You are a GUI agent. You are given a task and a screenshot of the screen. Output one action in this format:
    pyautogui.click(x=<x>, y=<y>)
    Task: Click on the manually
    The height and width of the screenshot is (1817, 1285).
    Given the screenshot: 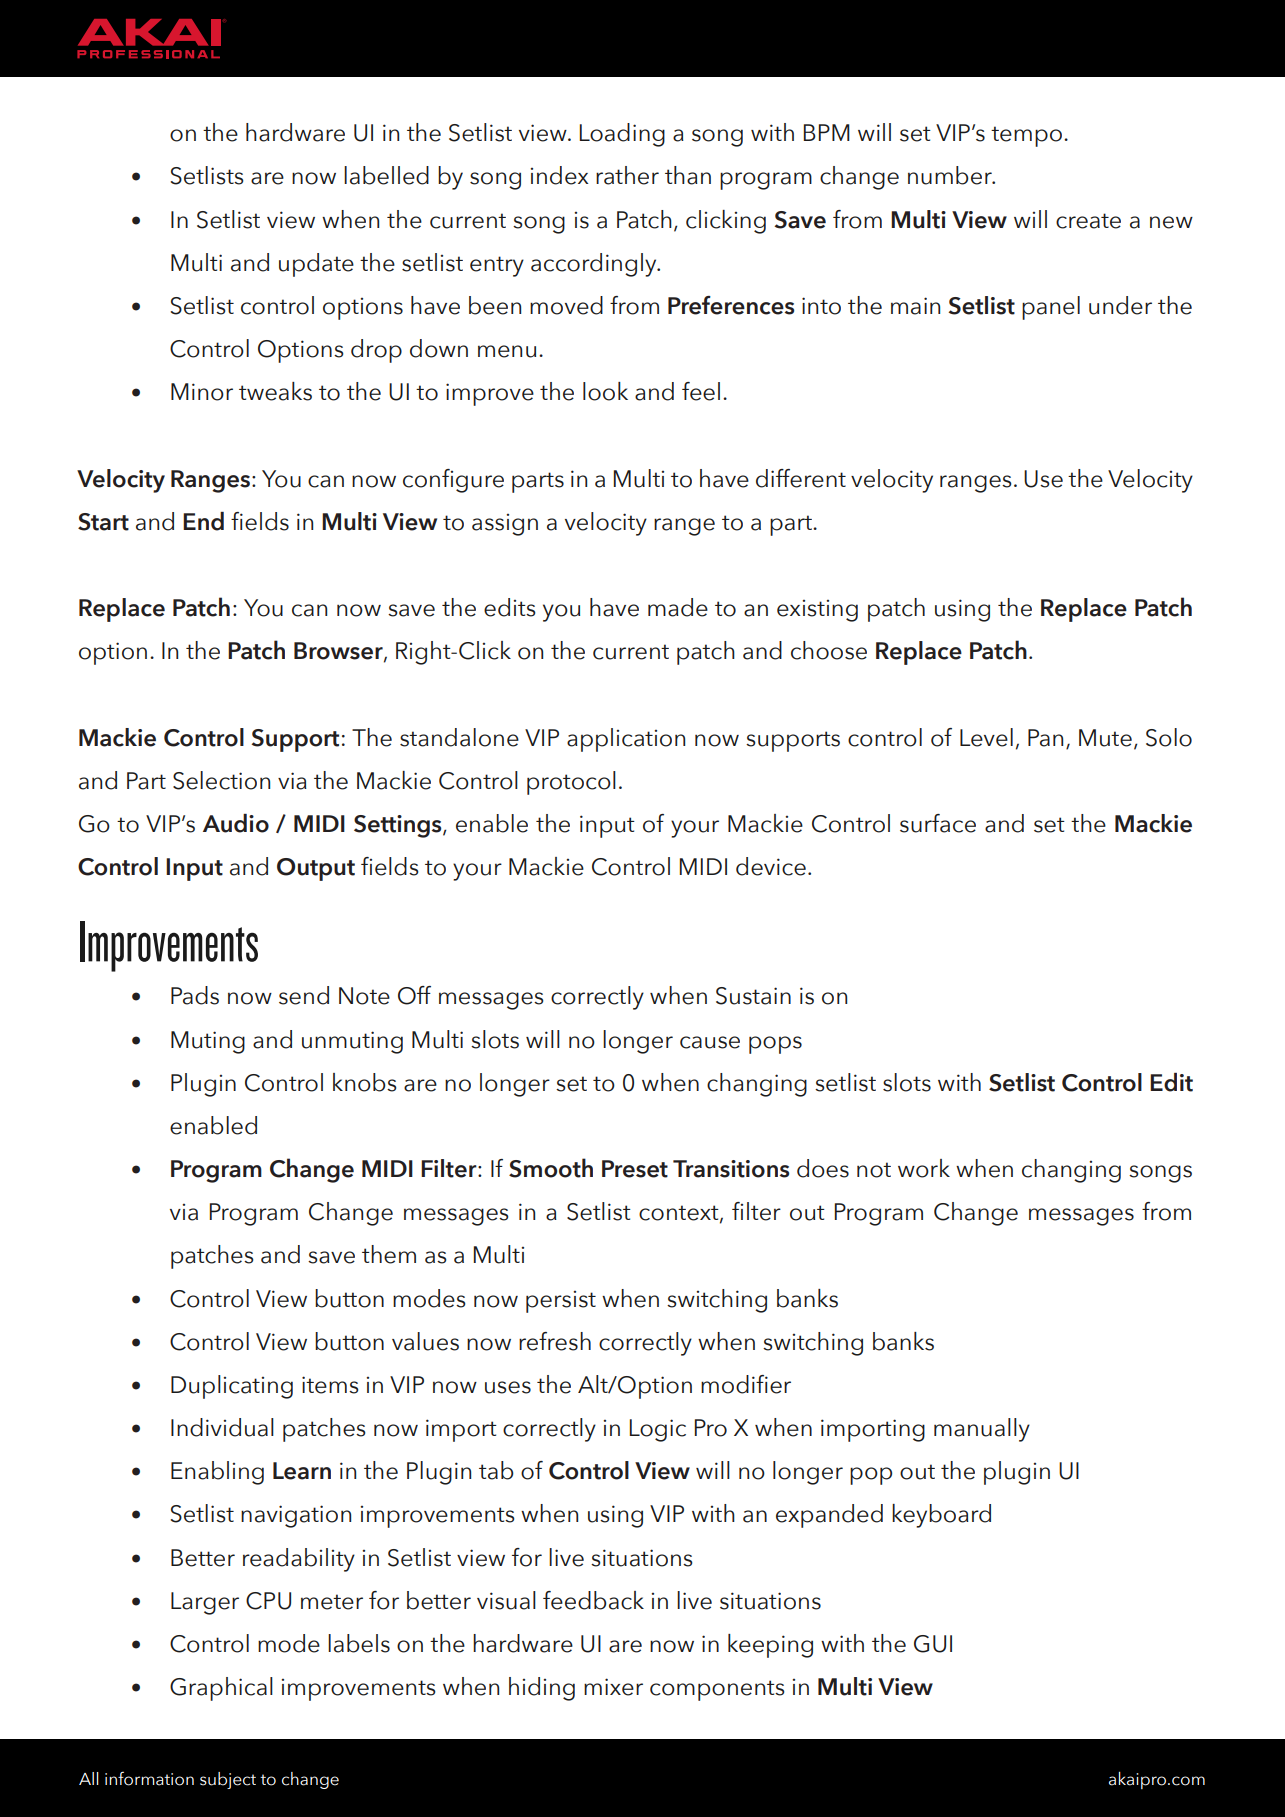 What is the action you would take?
    pyautogui.click(x=982, y=1430)
